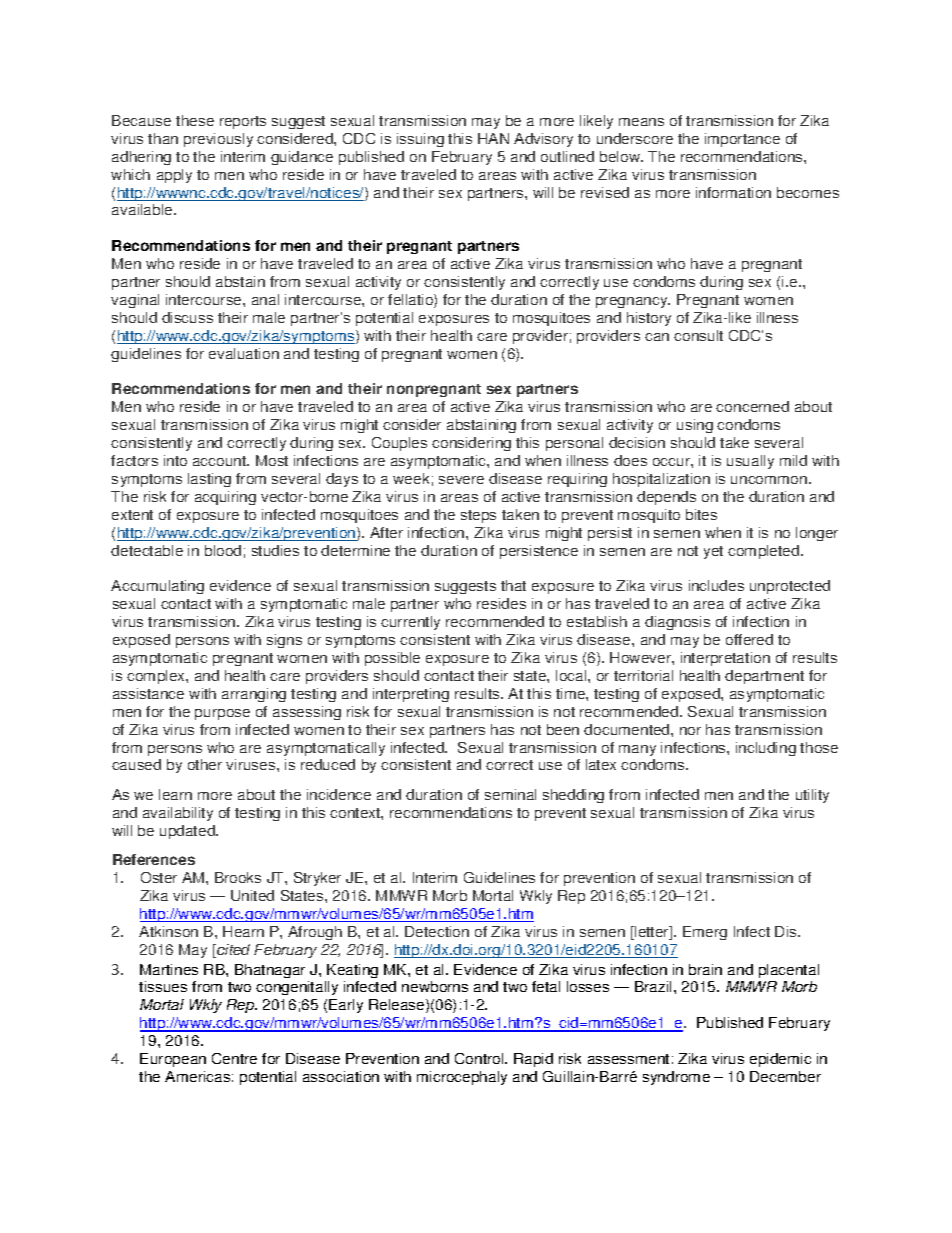 Image resolution: width=952 pixels, height=1233 pixels. What do you see at coordinates (780, 1060) in the page?
I see `epidemic` at bounding box center [780, 1060].
